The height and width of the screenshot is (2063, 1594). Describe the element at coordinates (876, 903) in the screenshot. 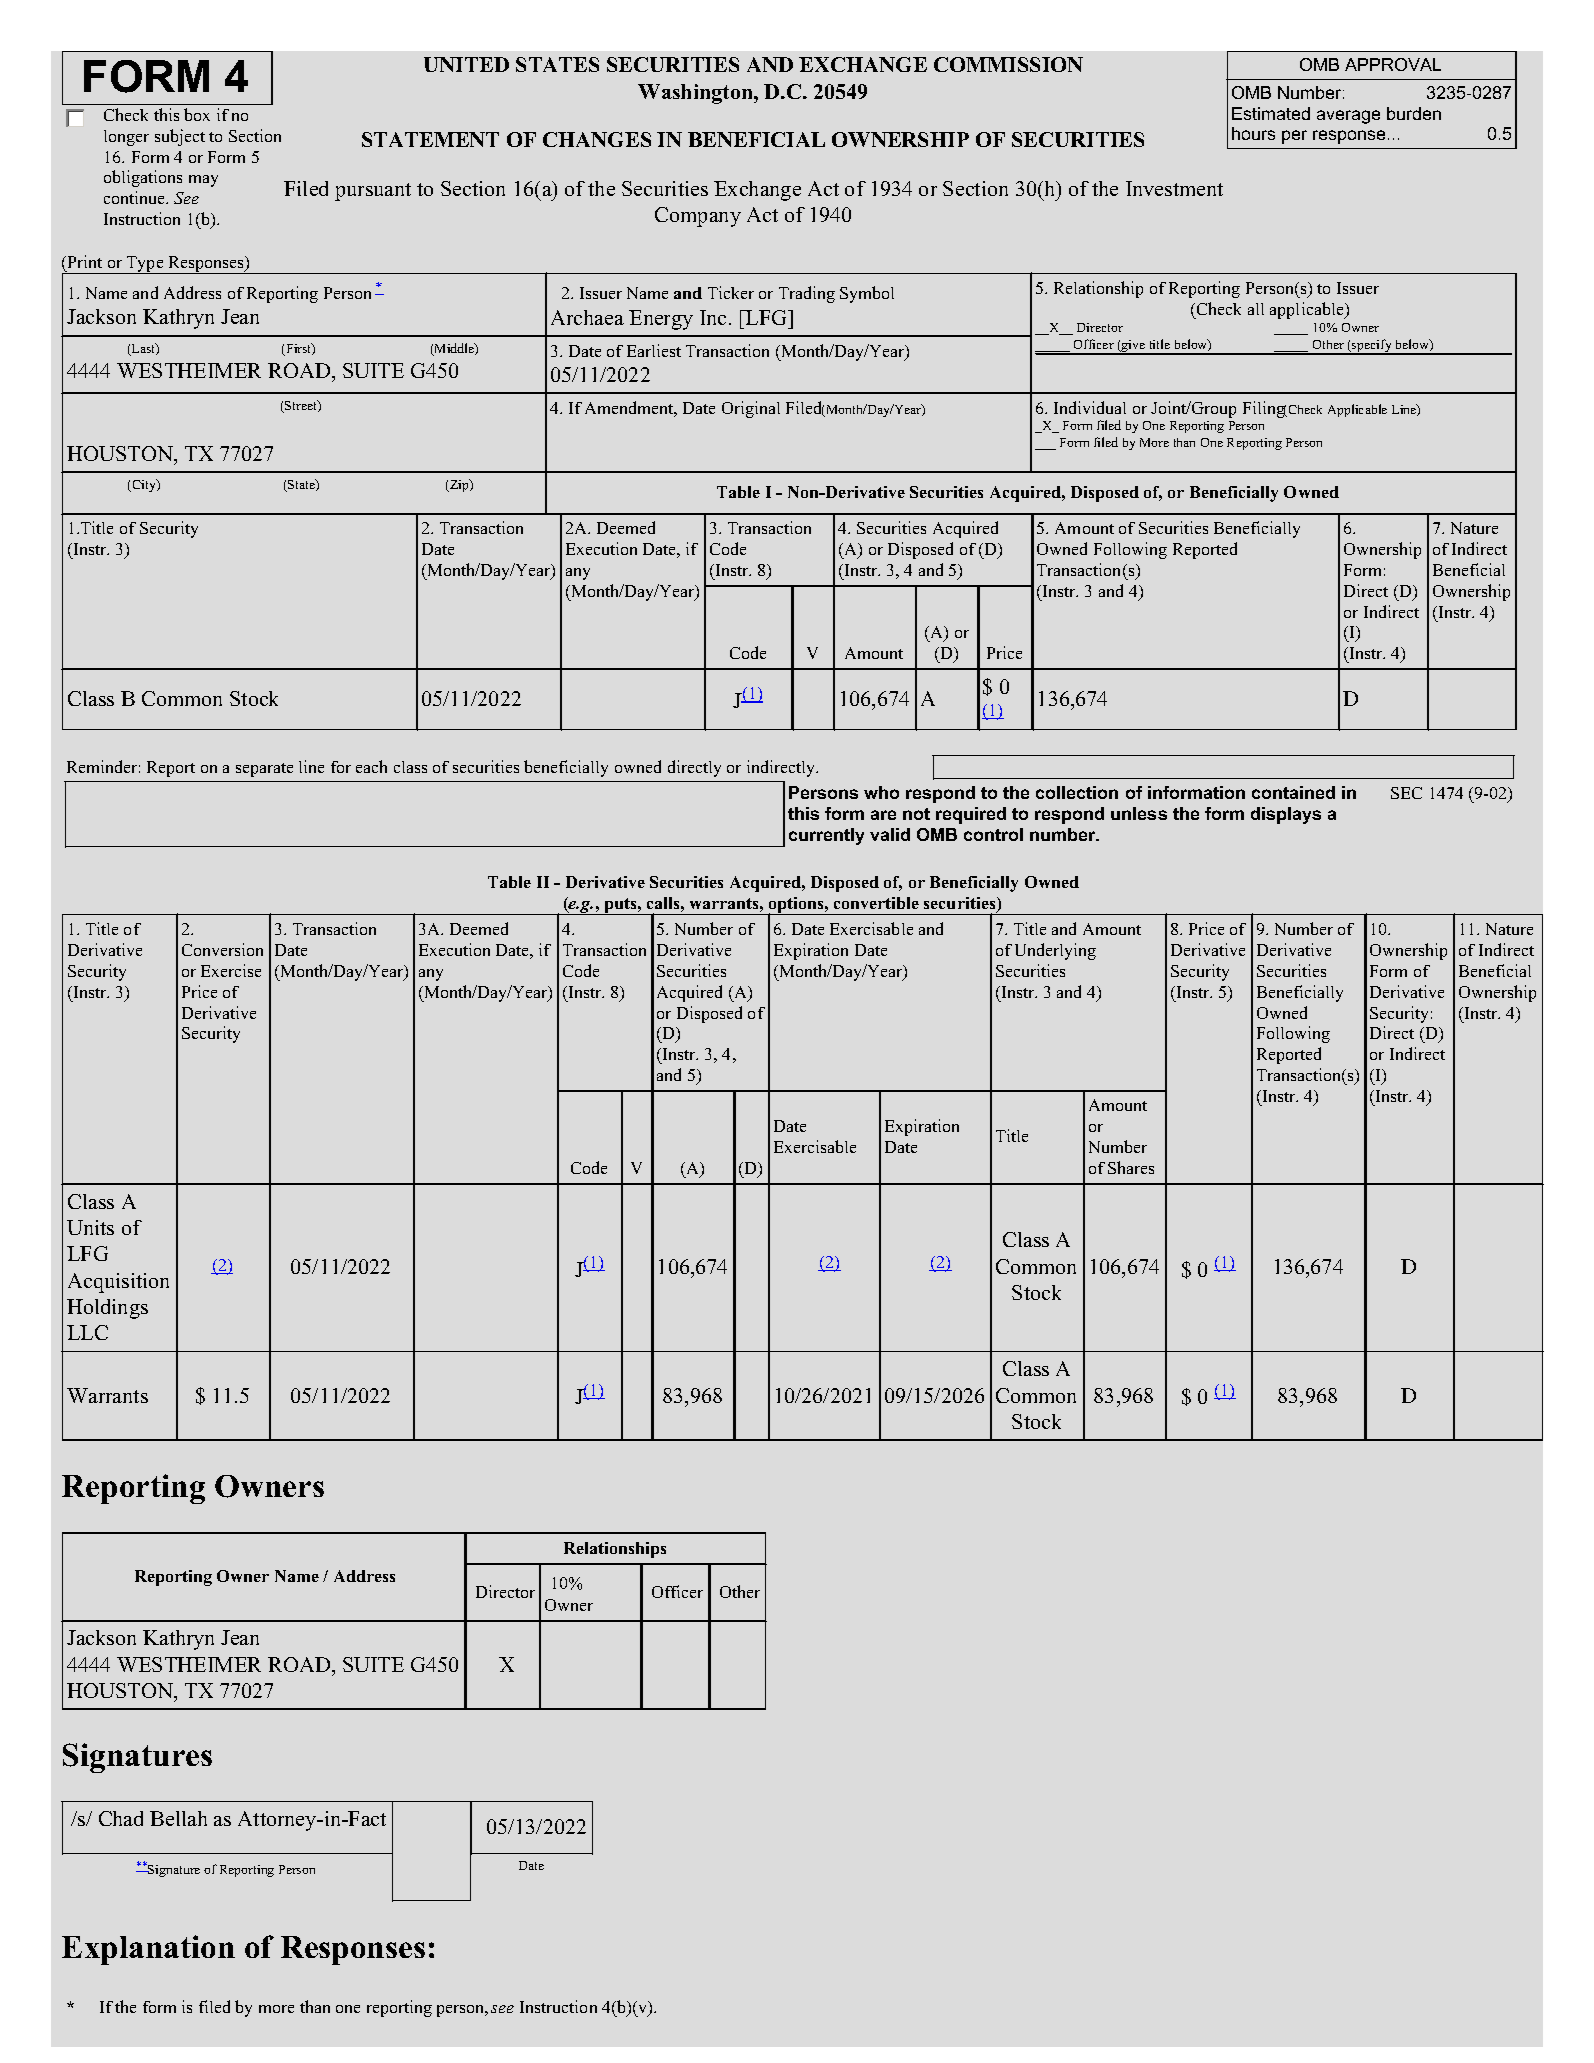

I see `convertible` at that location.
